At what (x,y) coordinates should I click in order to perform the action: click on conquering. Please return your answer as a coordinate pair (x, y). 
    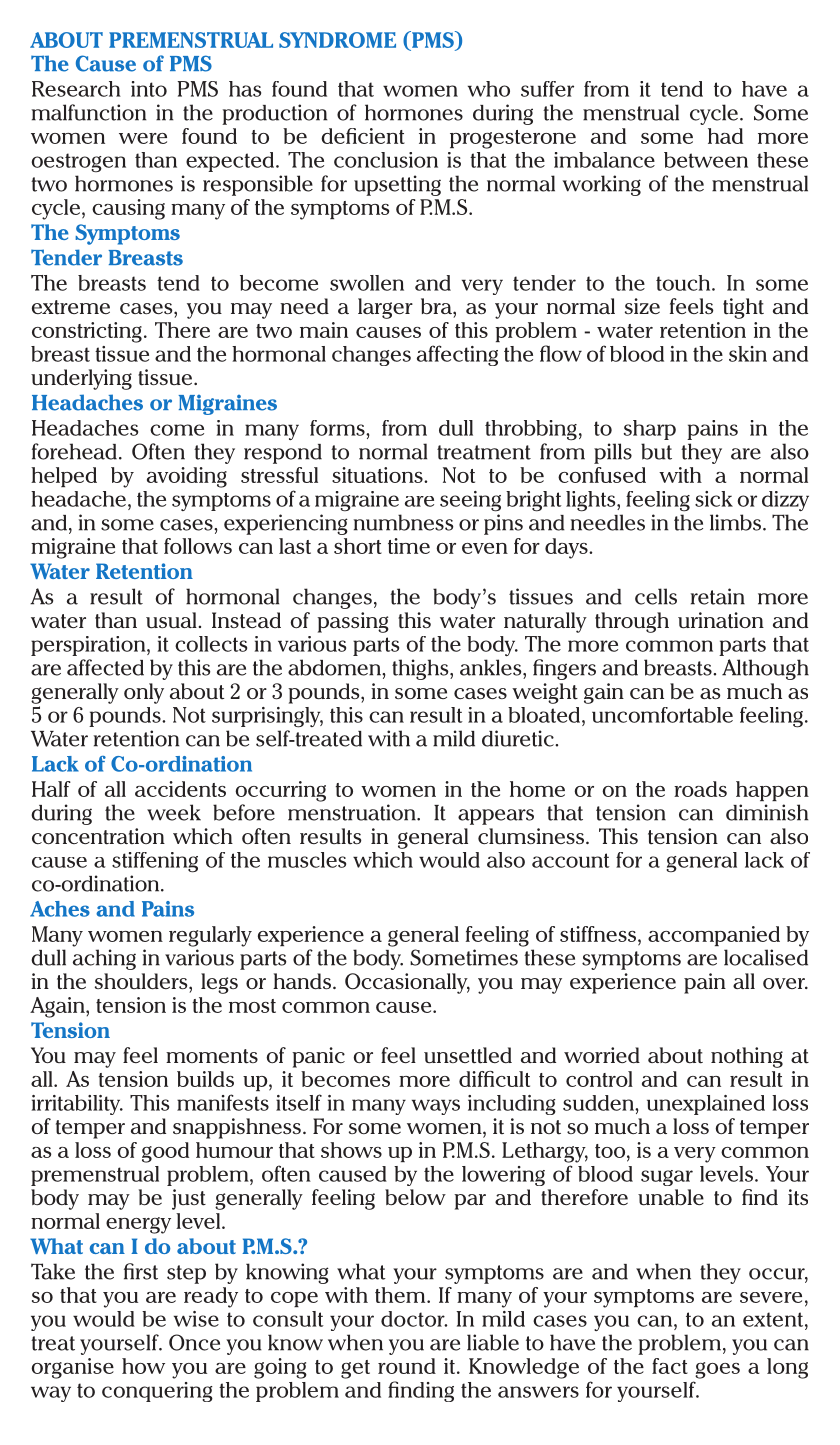
    Looking at the image, I should click on (157, 1392).
